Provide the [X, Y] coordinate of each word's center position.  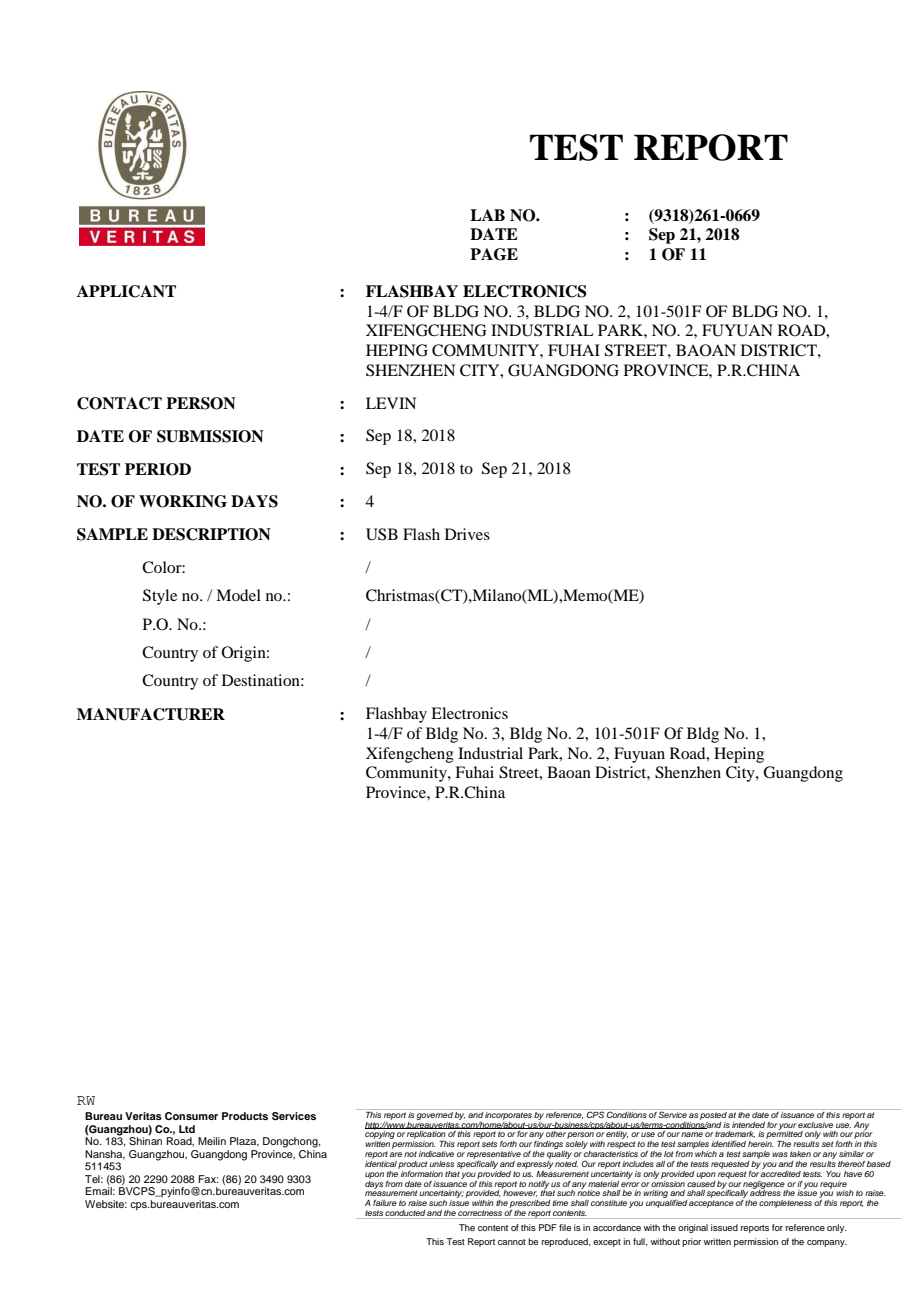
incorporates [509, 1114]
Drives [467, 534]
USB [382, 534]
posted [713, 1114]
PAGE [494, 254]
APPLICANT [126, 291]
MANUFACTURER [151, 714]
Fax [208, 1179]
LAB [487, 215]
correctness [480, 1214]
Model [238, 595]
